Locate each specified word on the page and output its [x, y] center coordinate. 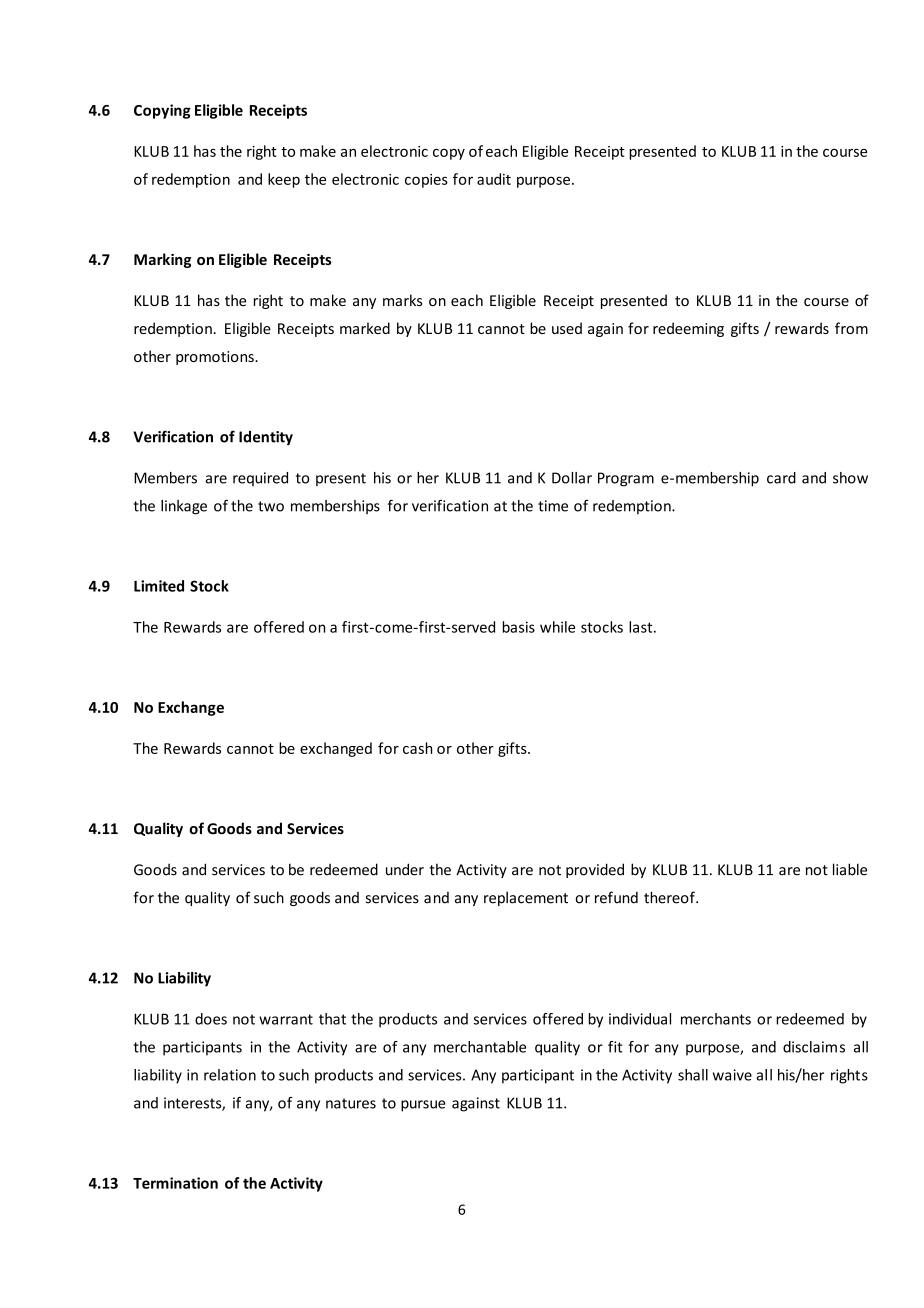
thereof [670, 897]
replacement [526, 898]
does [211, 1019]
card [781, 478]
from [851, 328]
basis [518, 627]
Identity [266, 438]
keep [284, 180]
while [557, 627]
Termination [175, 1183]
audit [494, 179]
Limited [159, 586]
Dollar [572, 478]
